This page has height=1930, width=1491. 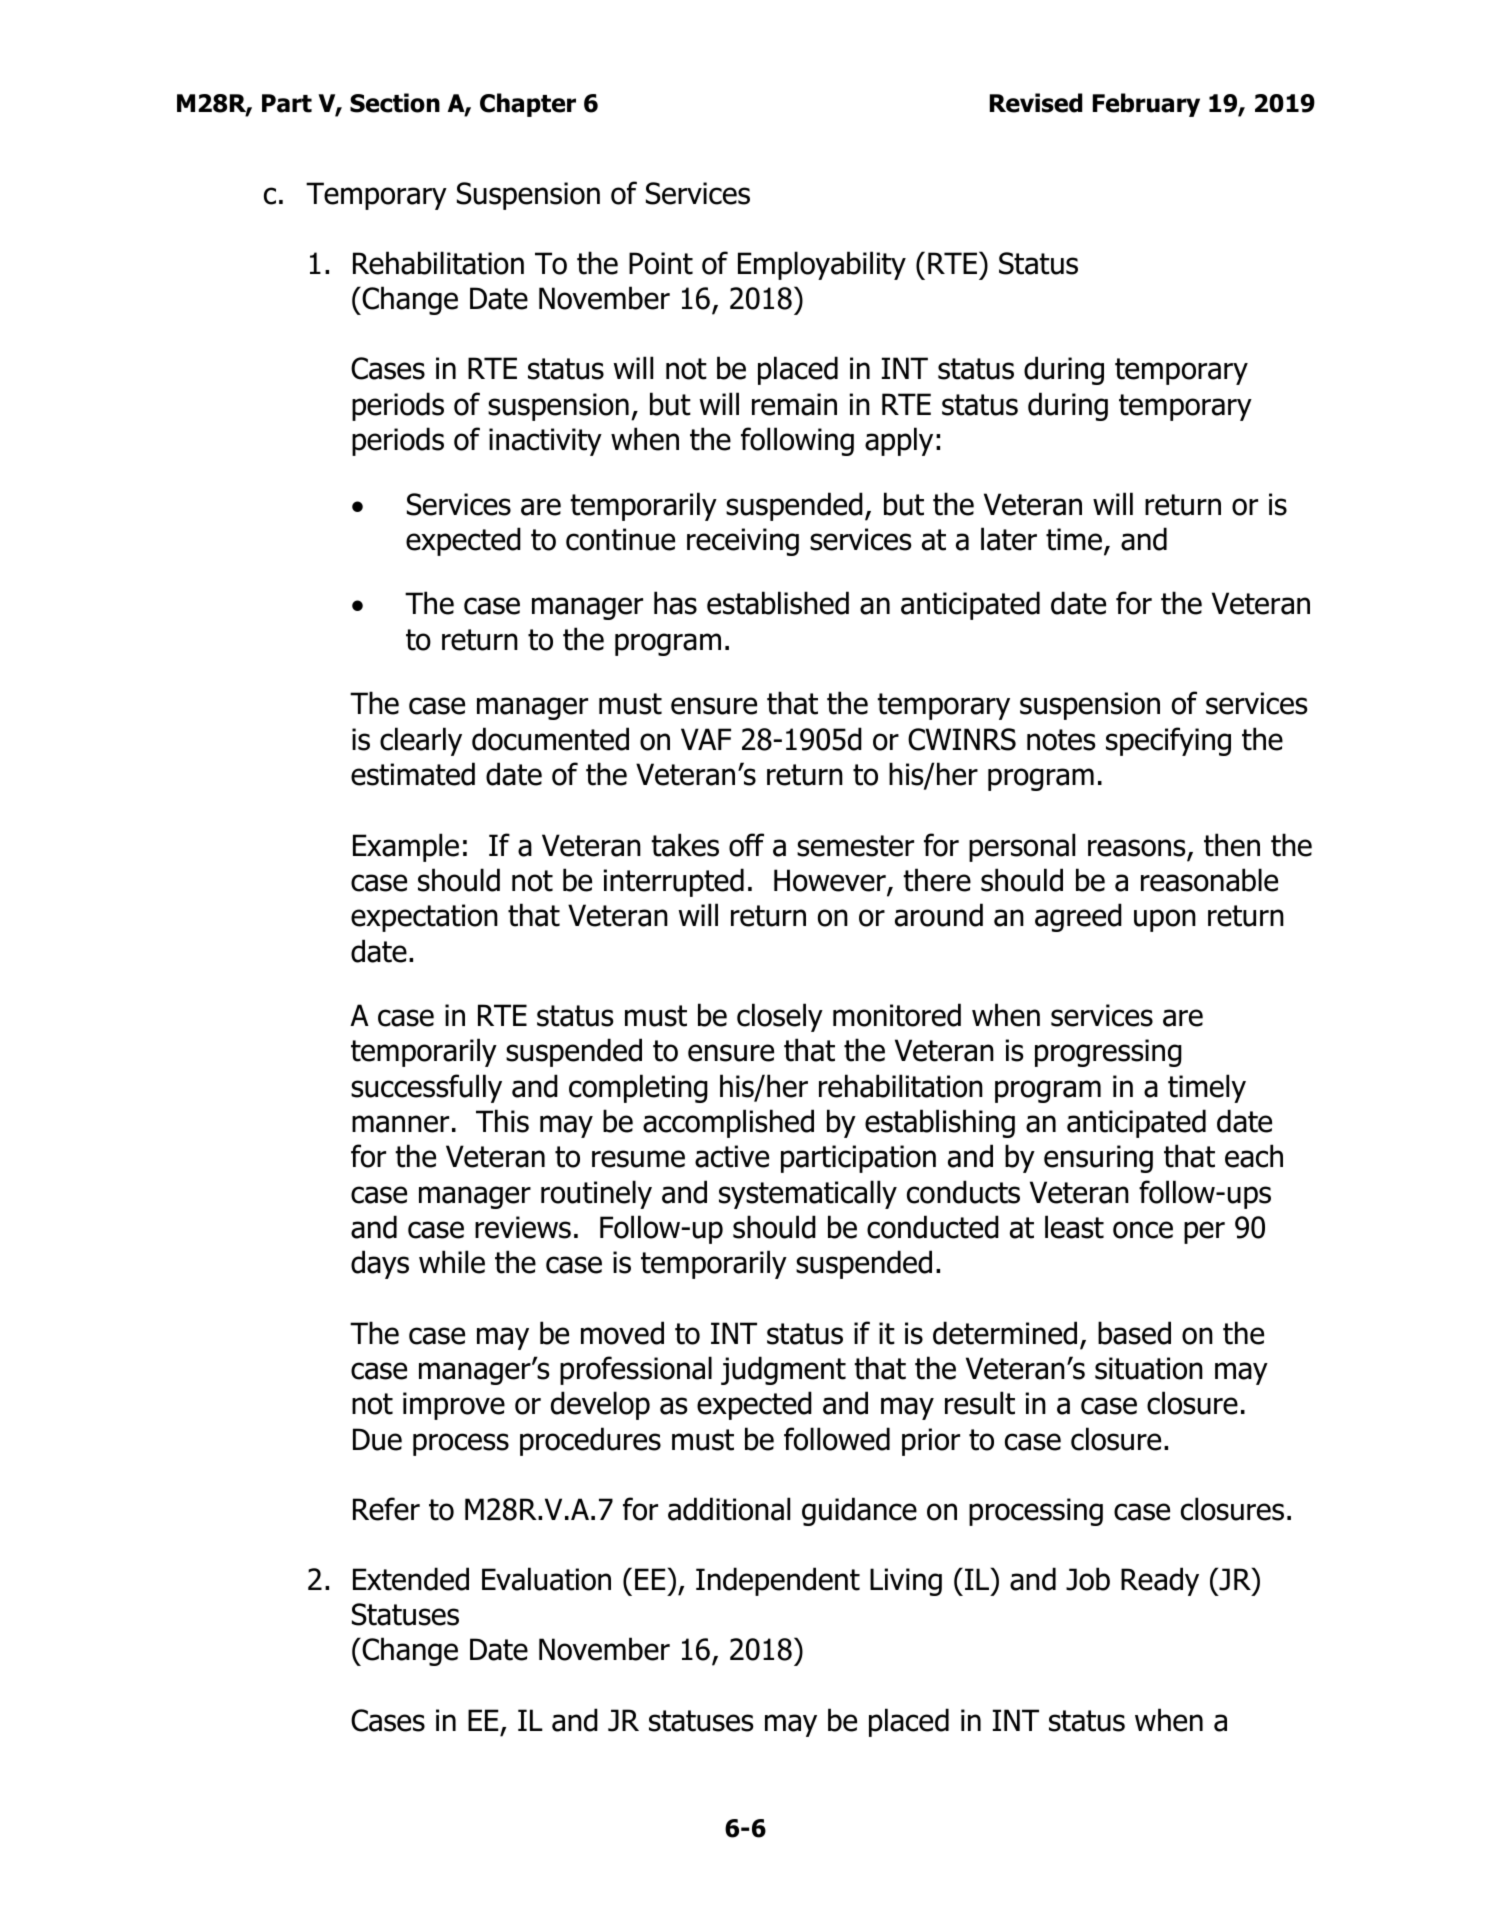 I want to click on reviews, so click(x=523, y=1227).
